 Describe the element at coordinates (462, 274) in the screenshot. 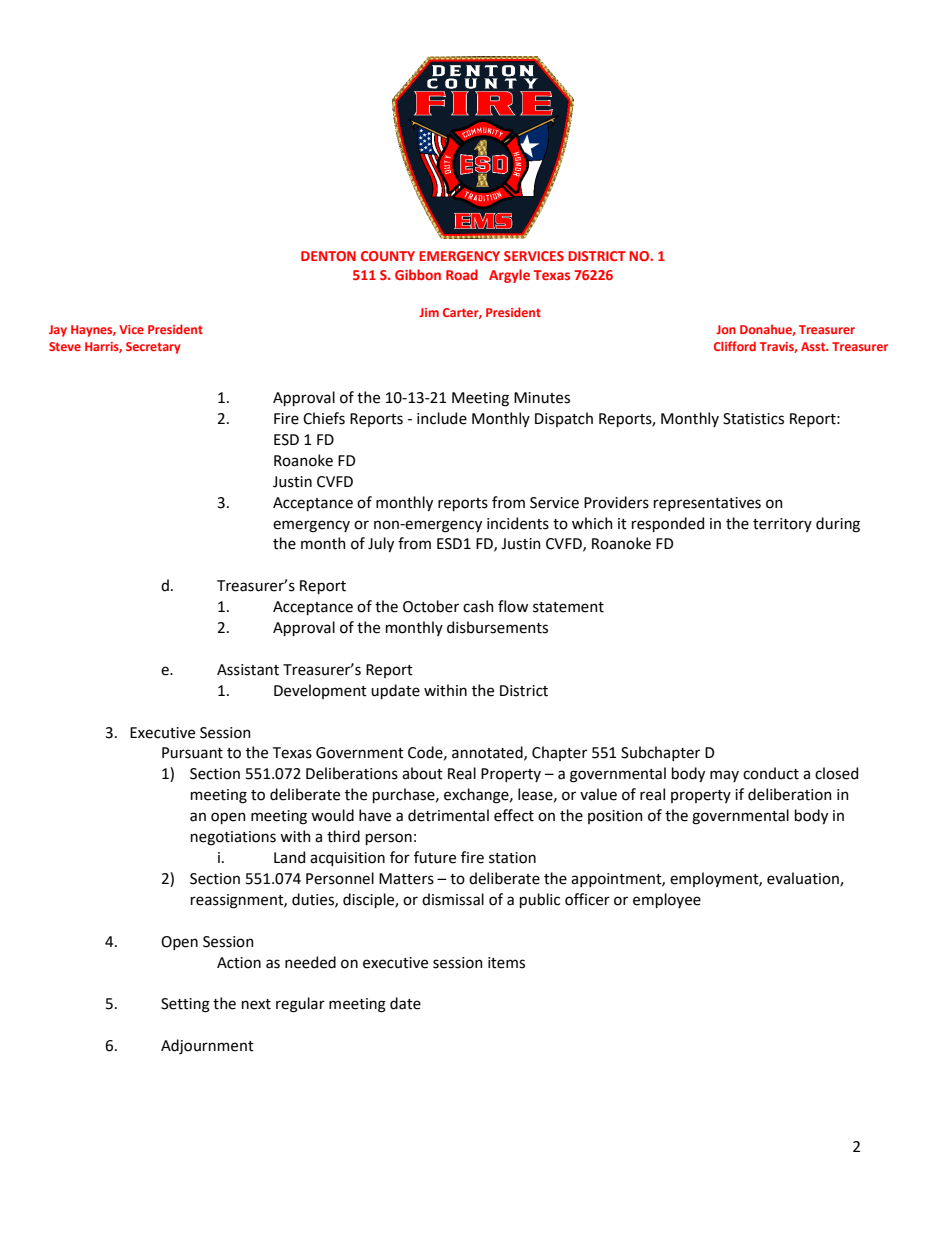

I see `Road` at that location.
